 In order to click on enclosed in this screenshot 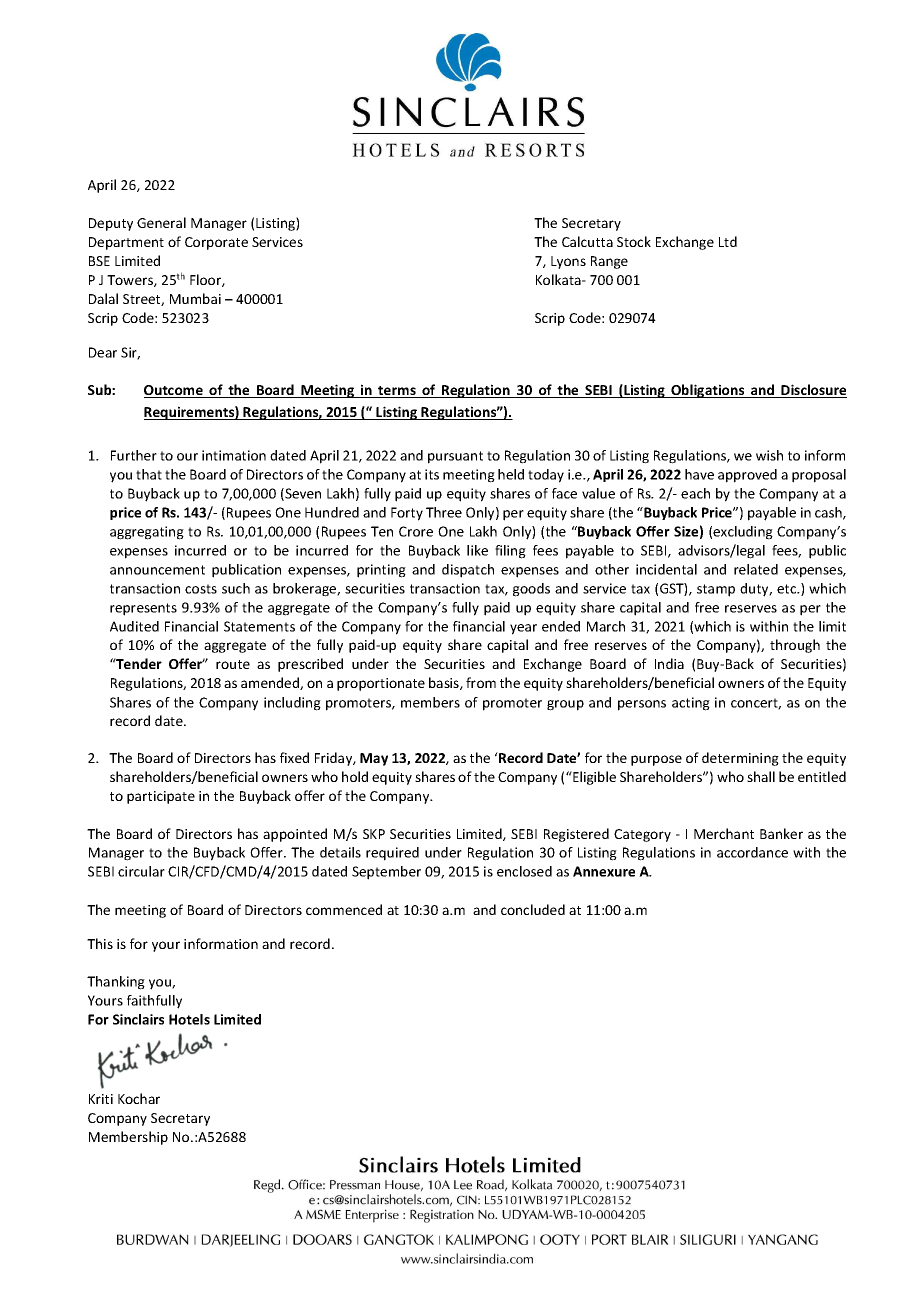, I will do `click(524, 871)`.
